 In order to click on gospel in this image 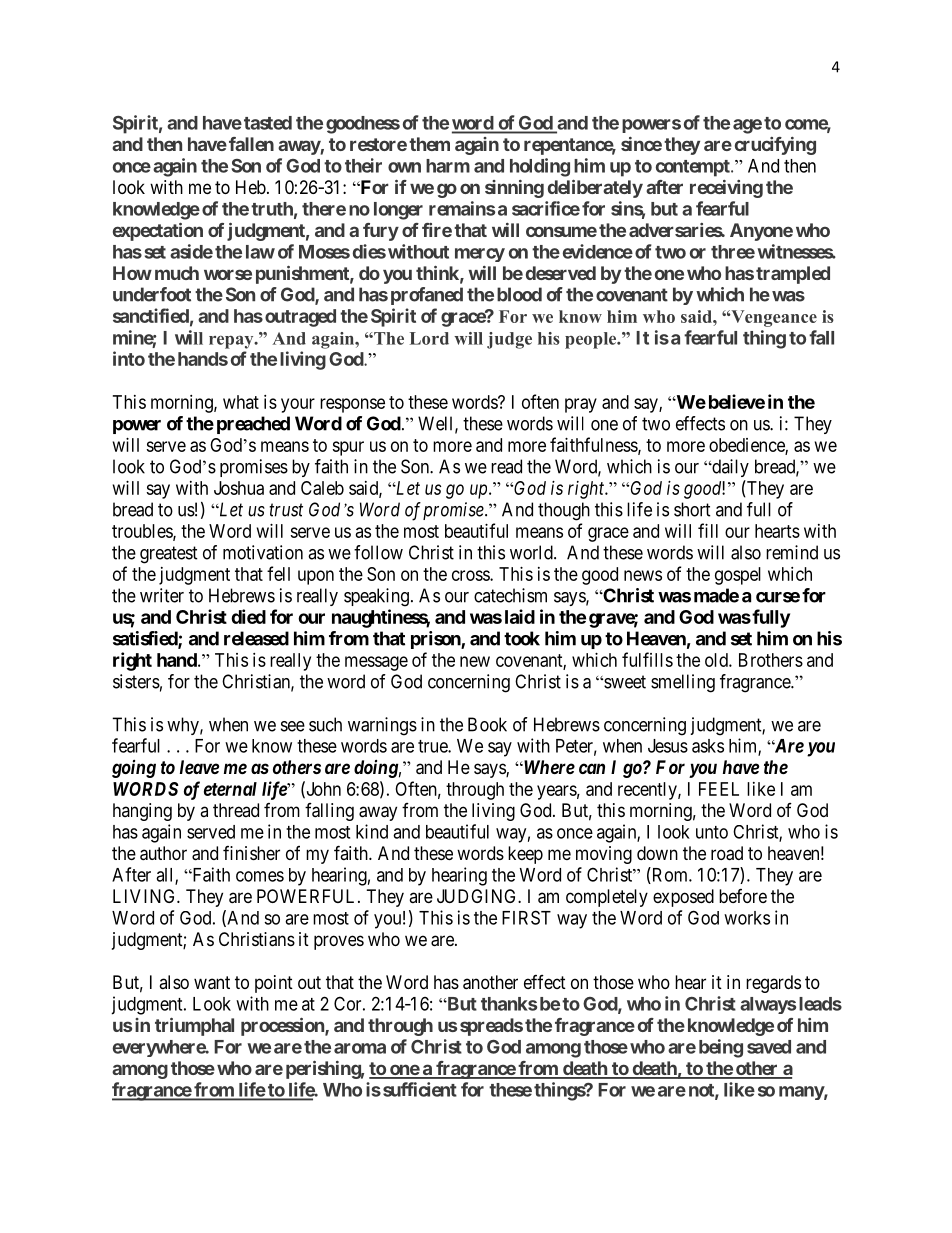, I will do `click(738, 576)`.
